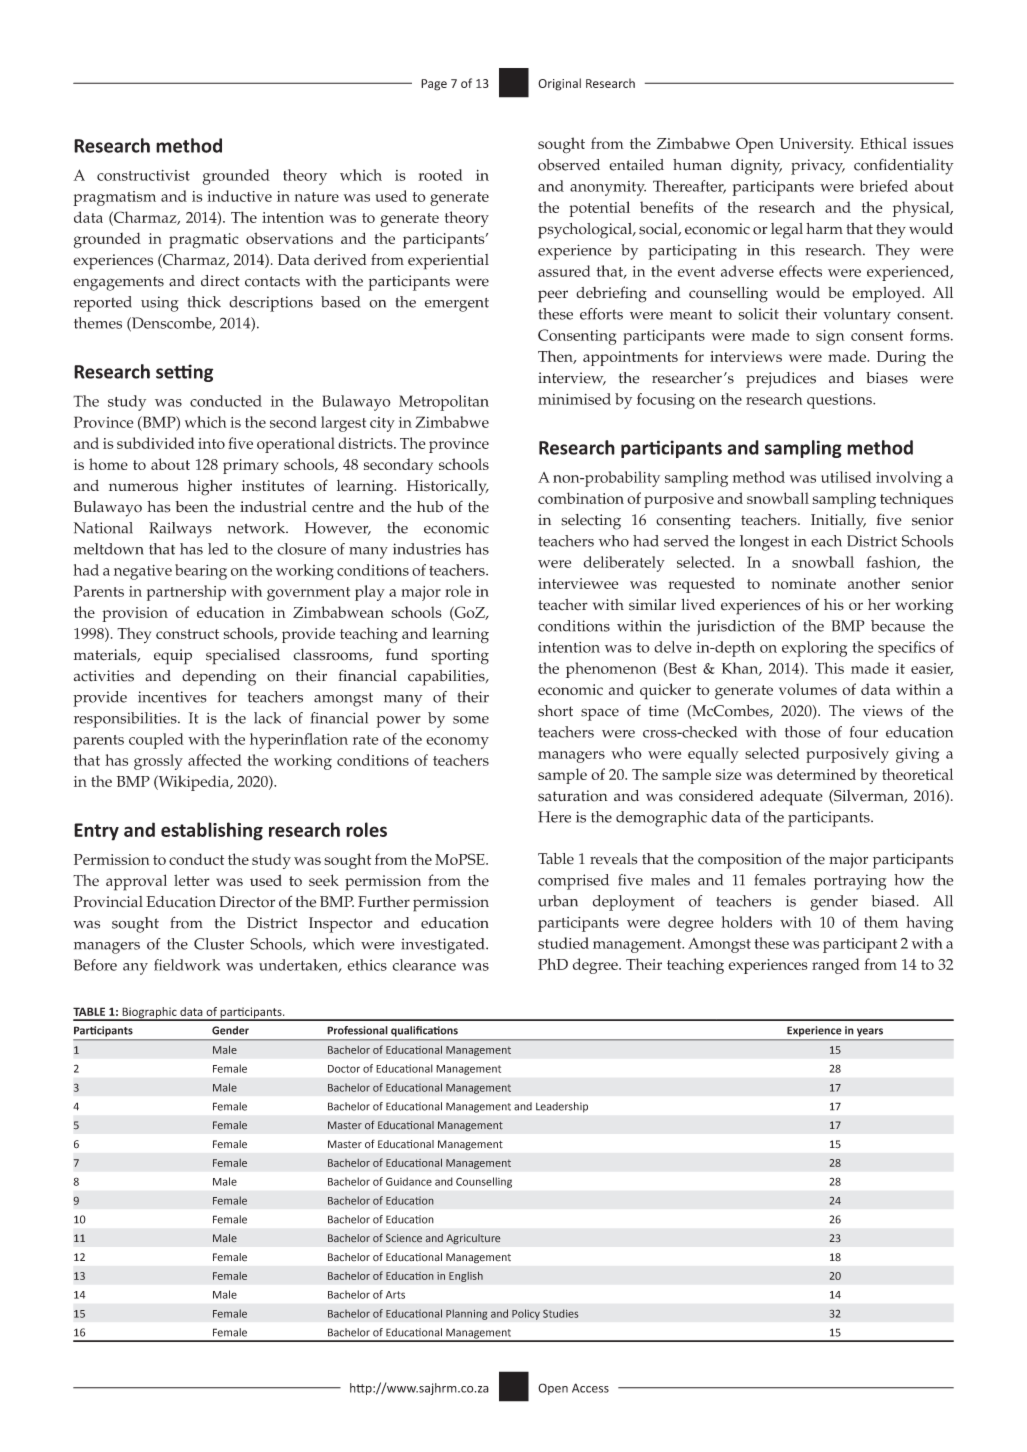 The image size is (1027, 1452). I want to click on into, so click(211, 443).
